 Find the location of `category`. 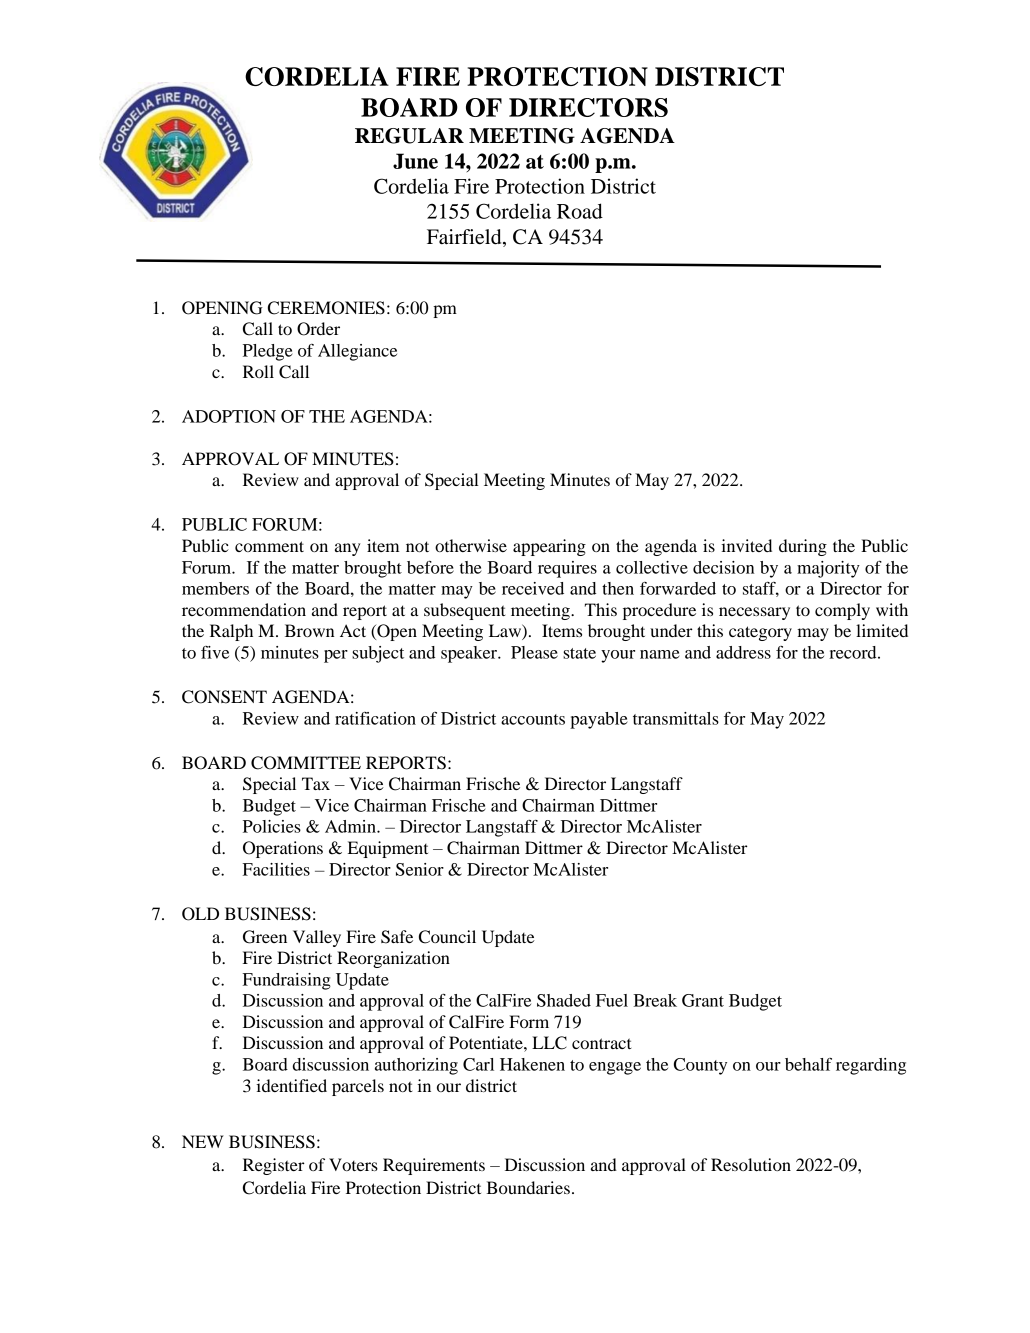

category is located at coordinates (760, 633).
